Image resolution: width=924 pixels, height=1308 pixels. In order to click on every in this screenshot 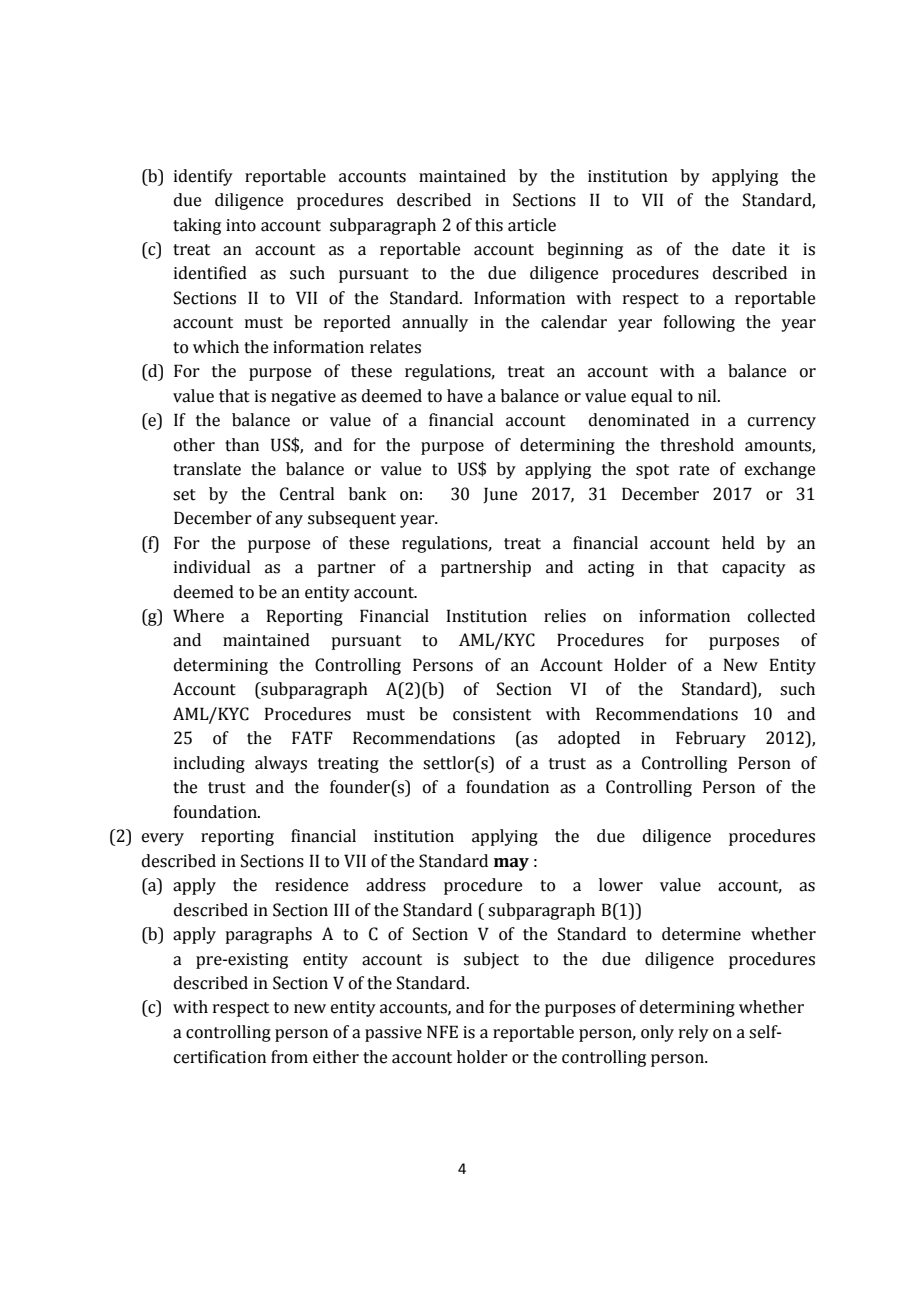, I will do `click(163, 839)`.
